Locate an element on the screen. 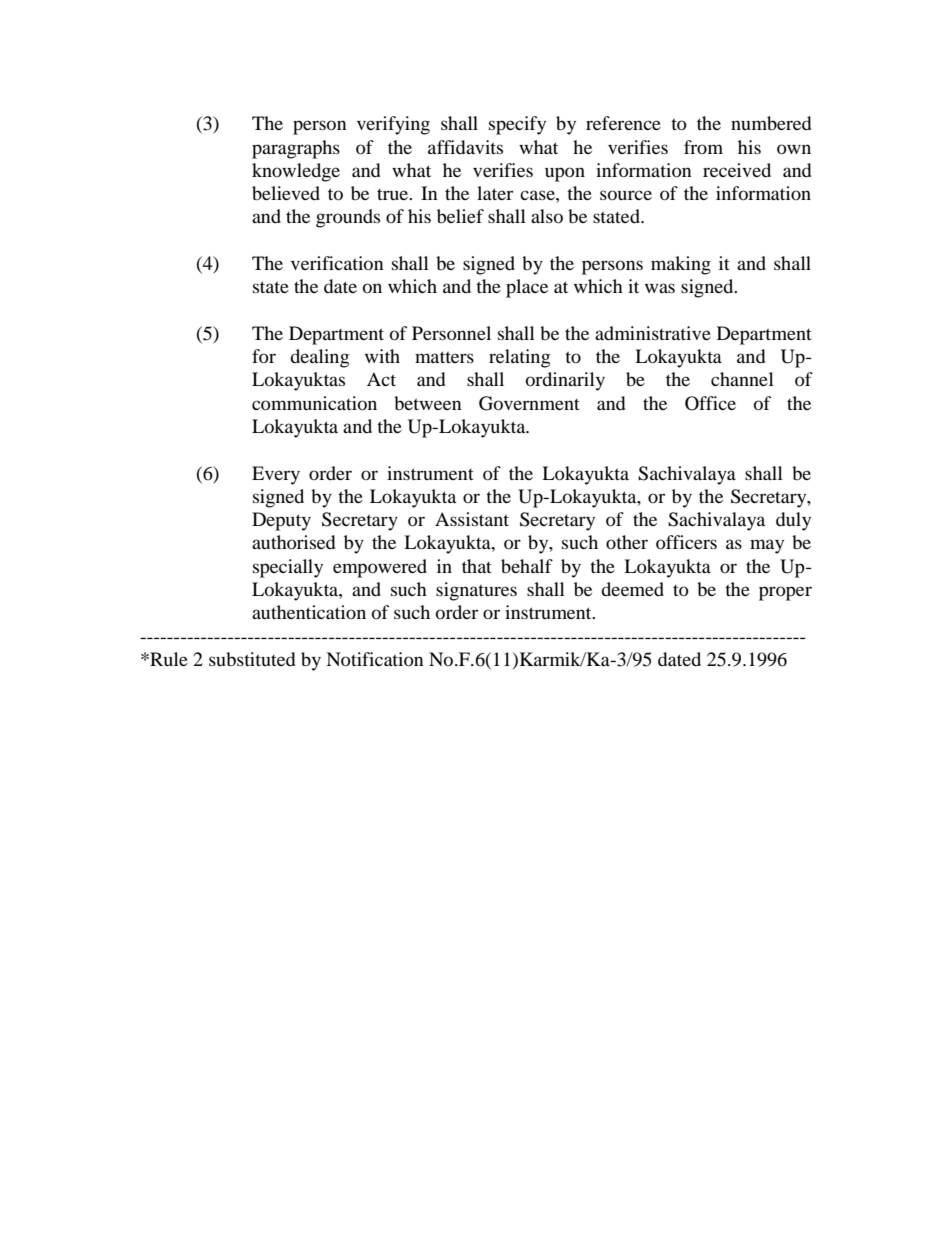  paragraphs is located at coordinates (296, 149).
